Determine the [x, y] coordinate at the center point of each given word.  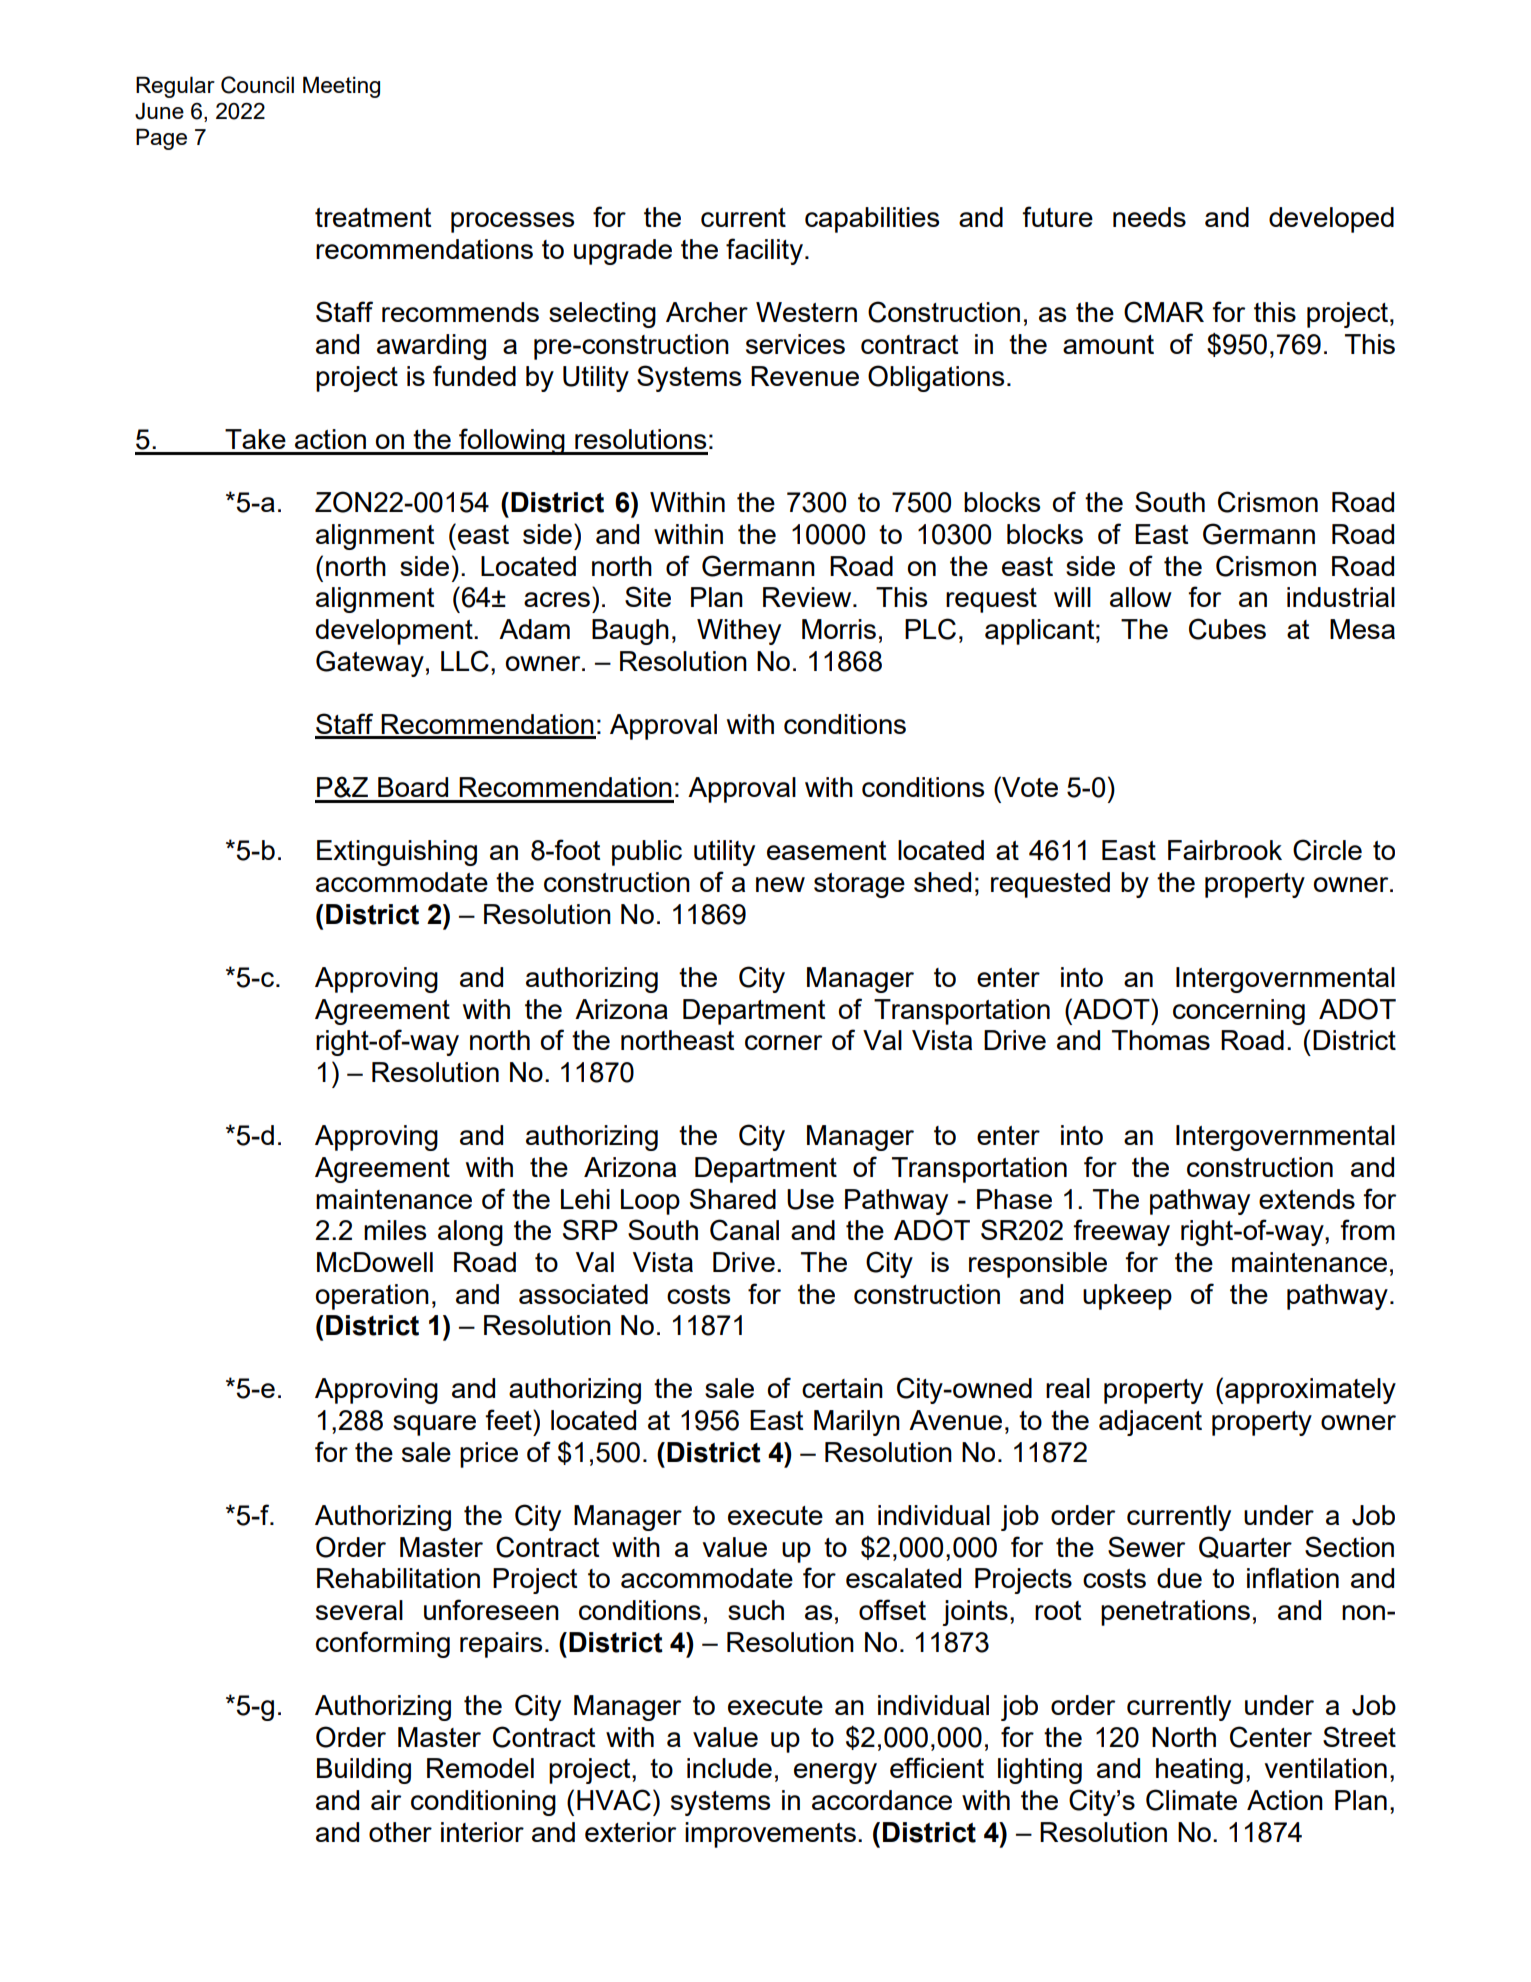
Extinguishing [397, 853]
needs [1149, 217]
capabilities [872, 220]
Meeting [341, 87]
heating [1199, 1771]
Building [364, 1771]
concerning [1239, 1012]
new [780, 884]
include [729, 1768]
